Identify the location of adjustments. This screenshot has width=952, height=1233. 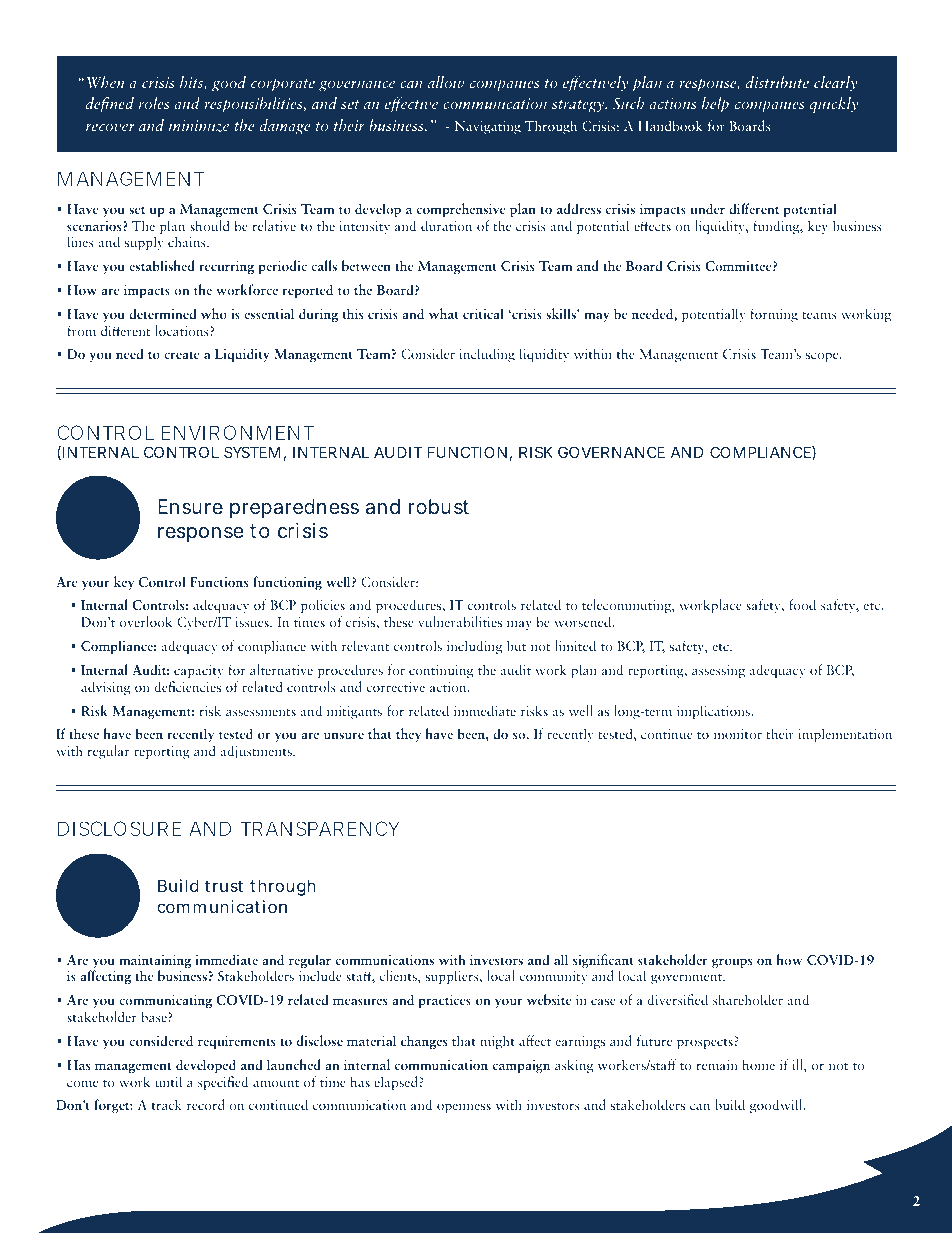
(257, 752).
